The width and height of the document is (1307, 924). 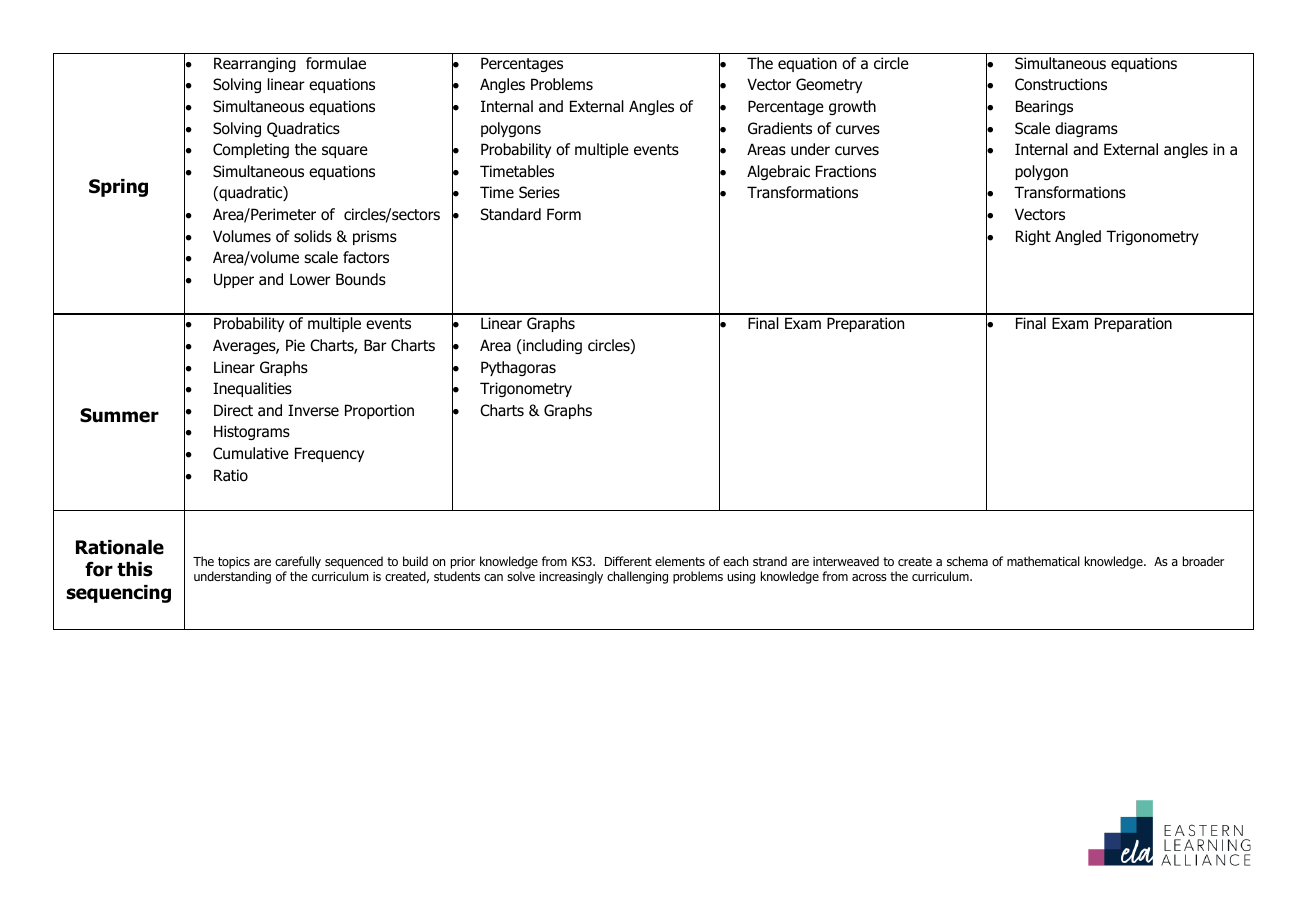 I want to click on Geometry, so click(x=829, y=85).
